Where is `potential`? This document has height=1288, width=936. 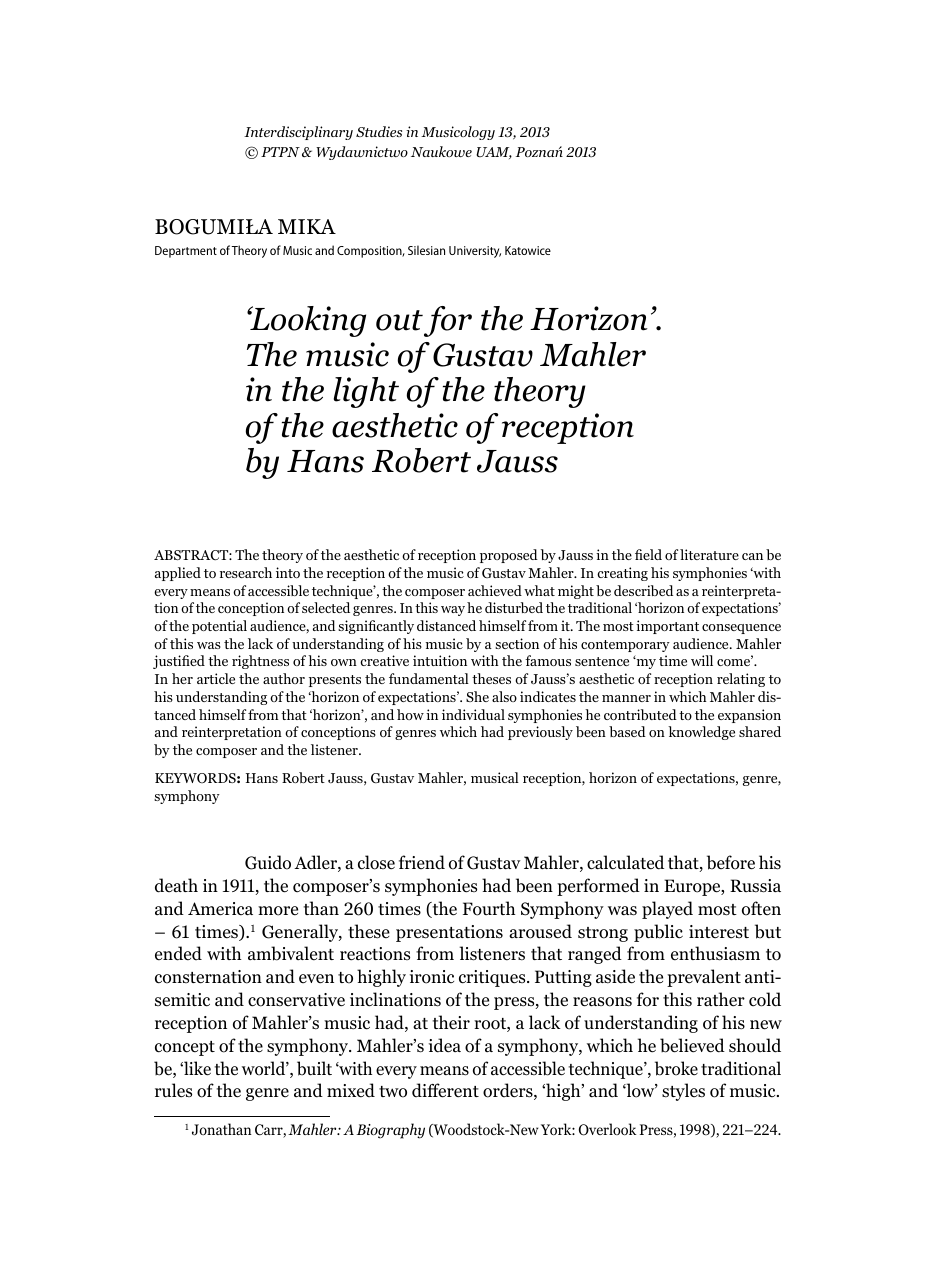 potential is located at coordinates (219, 627).
